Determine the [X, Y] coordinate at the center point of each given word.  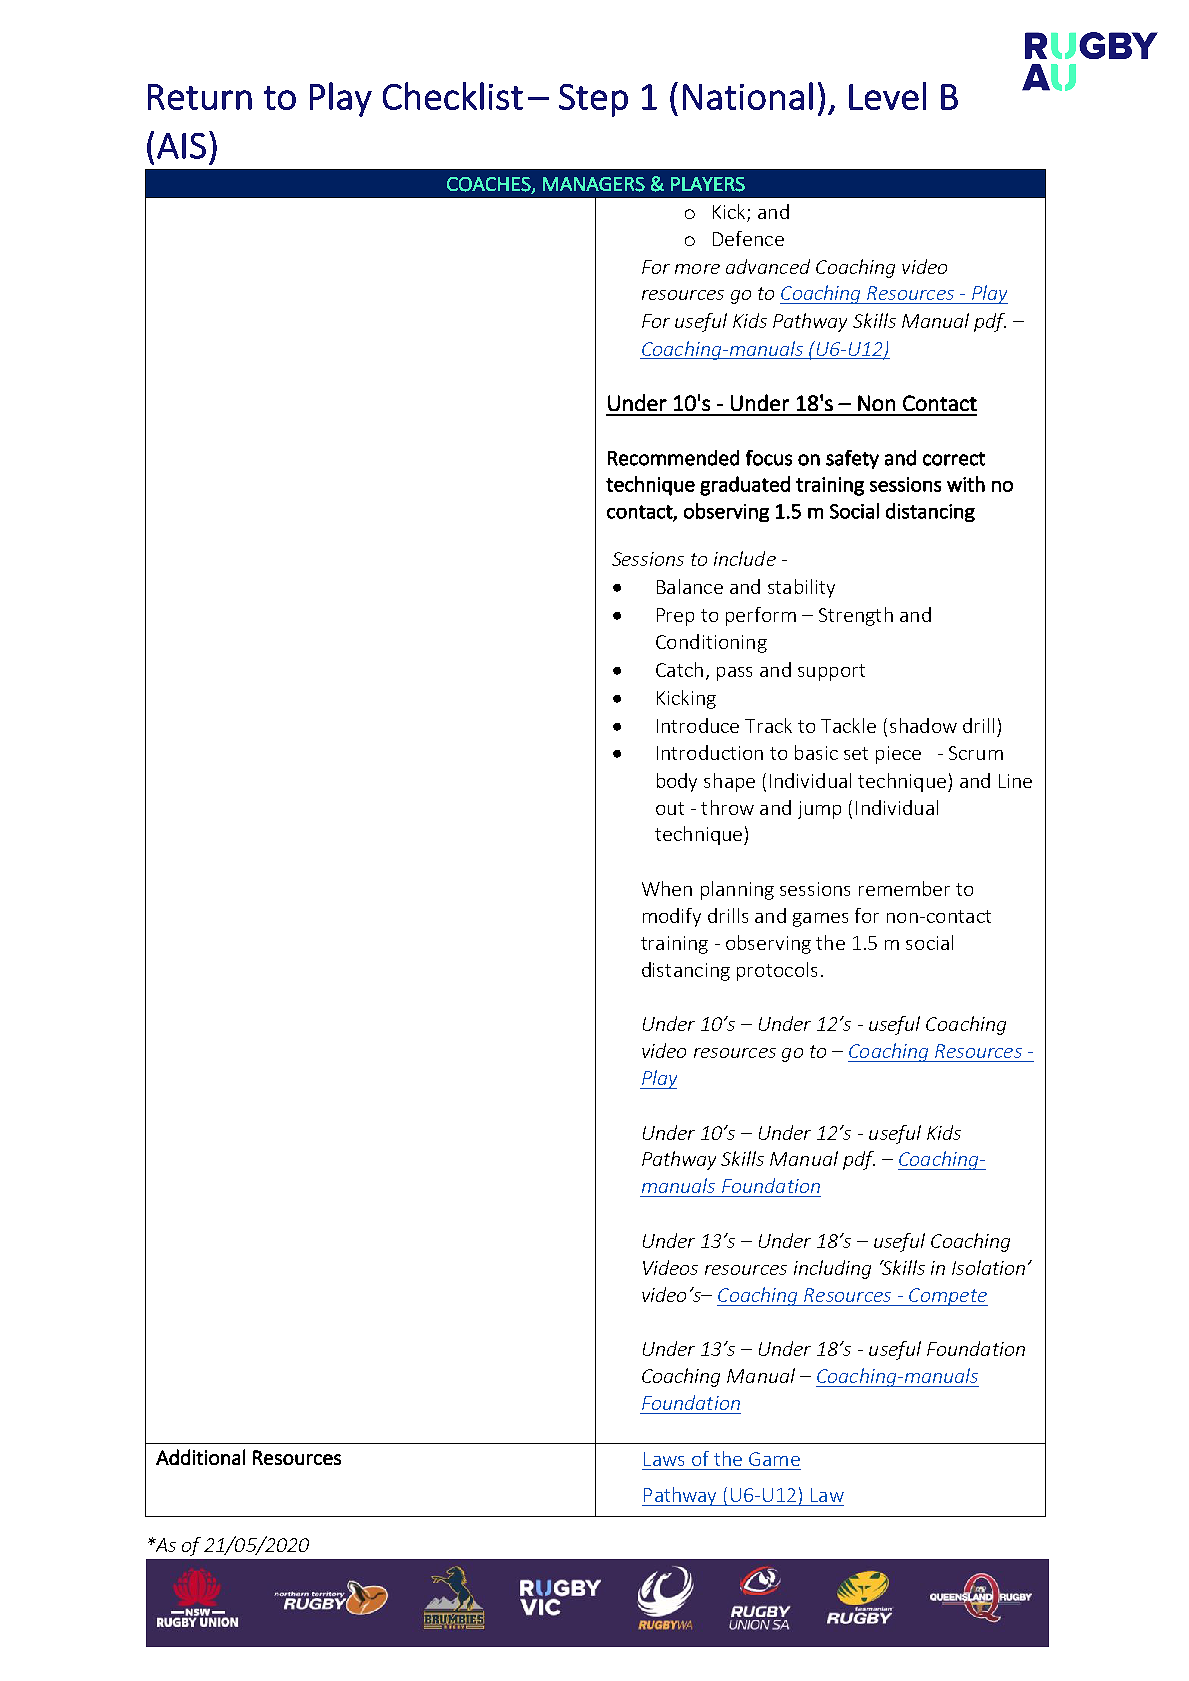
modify [672, 917]
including [832, 1269]
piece [898, 755]
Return [200, 97]
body [677, 782]
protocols [777, 971]
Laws [664, 1459]
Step [593, 100]
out [670, 808]
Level [887, 96]
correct [954, 459]
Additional [200, 1457]
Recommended [673, 458]
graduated [745, 486]
